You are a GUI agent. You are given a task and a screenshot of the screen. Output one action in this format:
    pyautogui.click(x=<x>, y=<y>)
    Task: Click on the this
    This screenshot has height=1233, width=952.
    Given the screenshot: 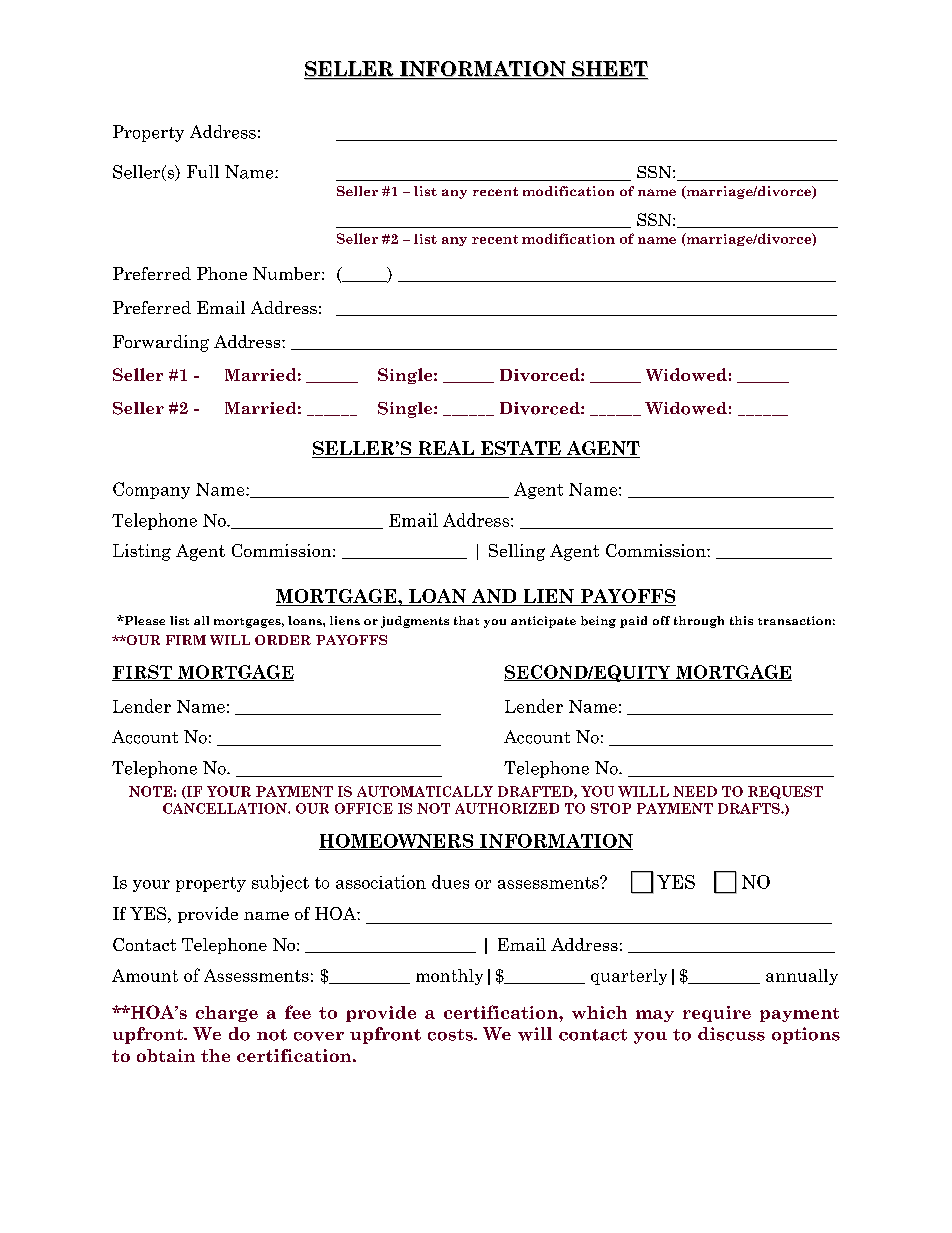 What is the action you would take?
    pyautogui.click(x=741, y=620)
